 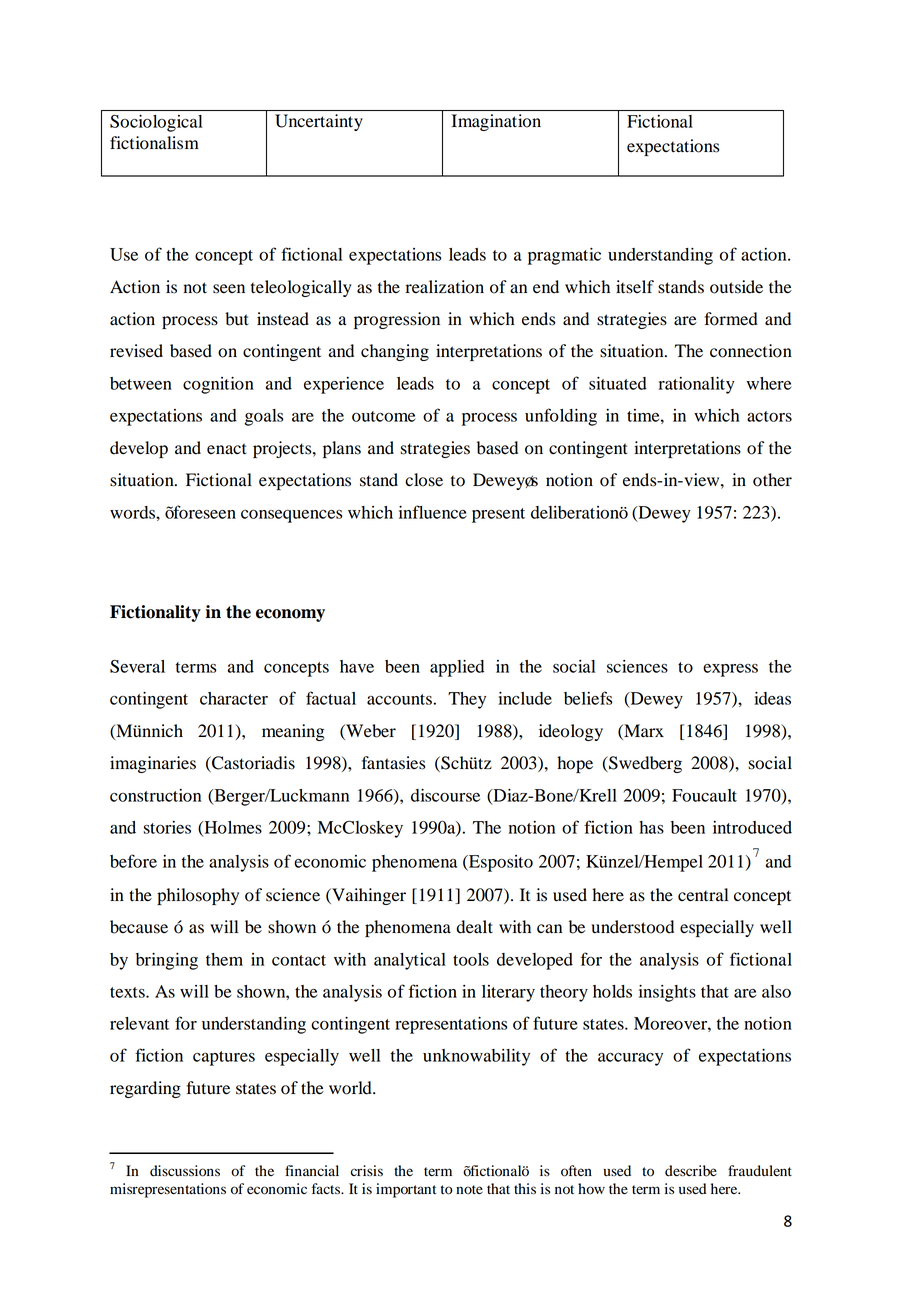 I want to click on note, so click(x=469, y=1190).
